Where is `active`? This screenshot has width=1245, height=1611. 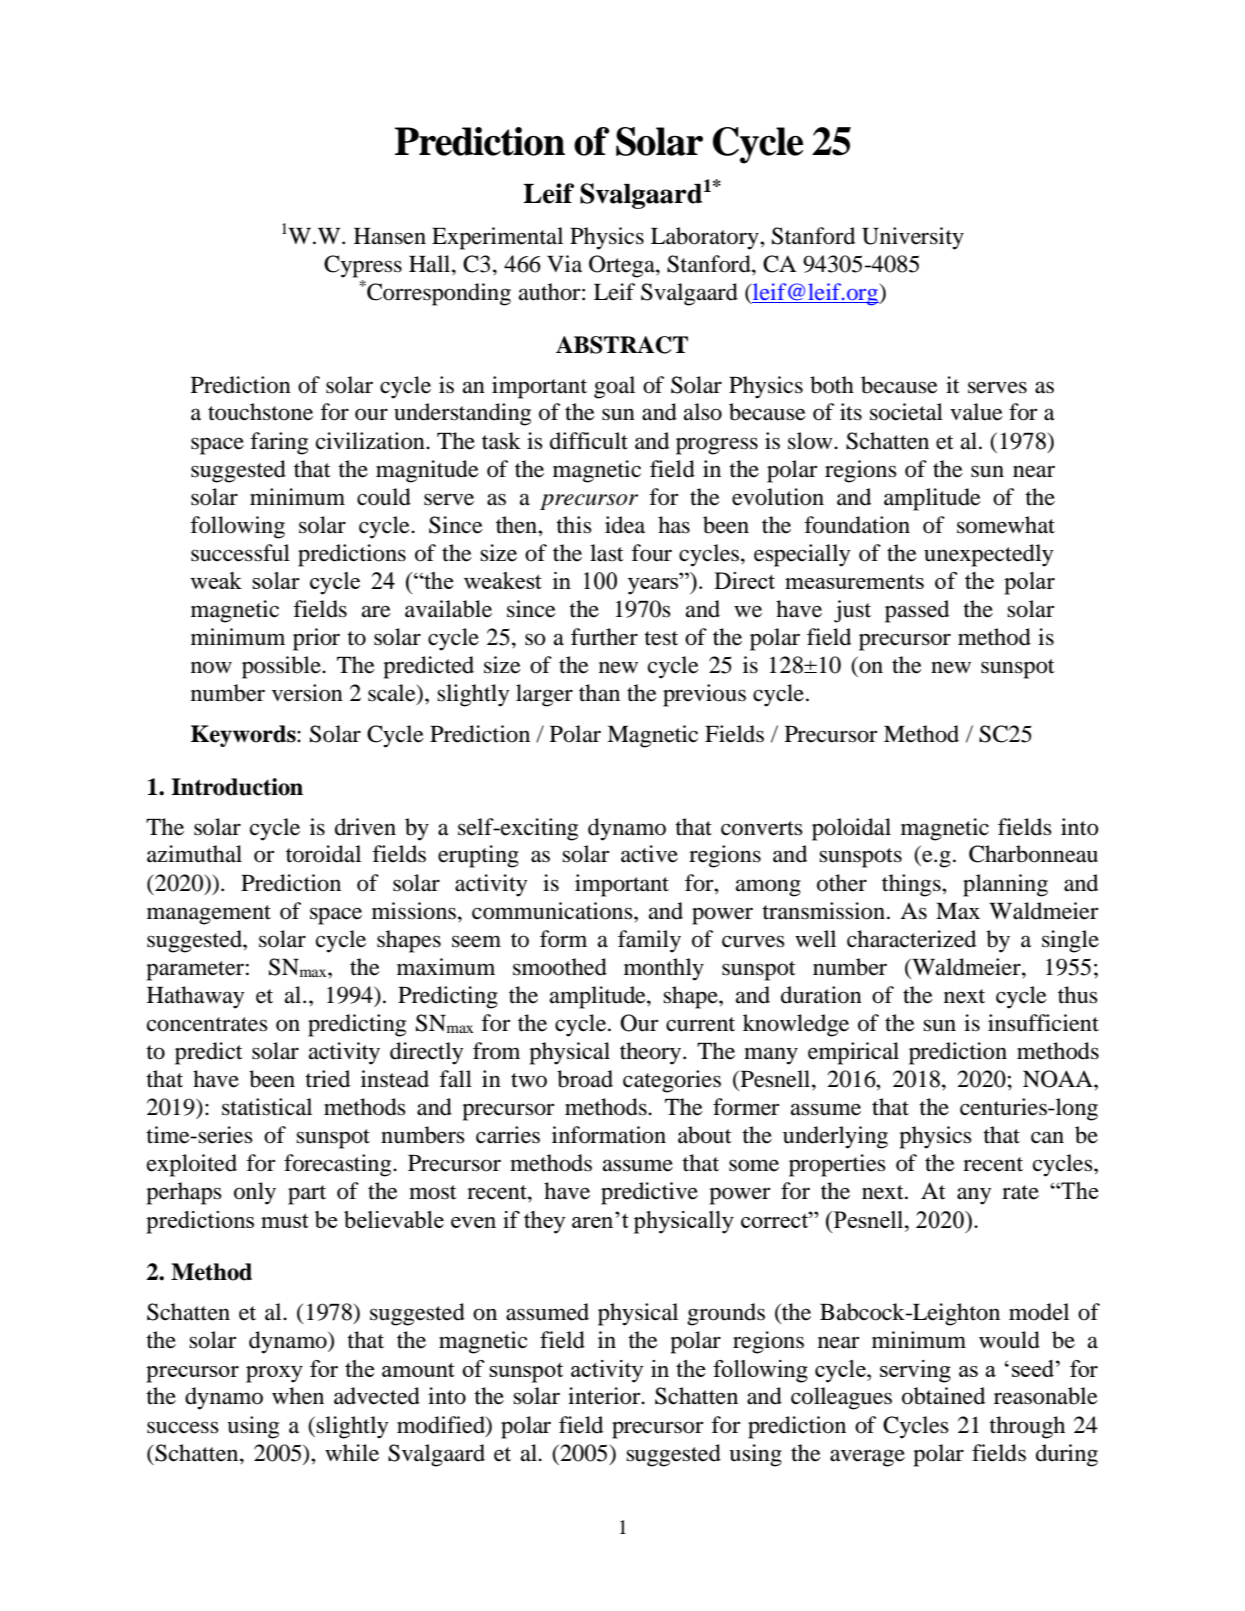
active is located at coordinates (649, 854).
